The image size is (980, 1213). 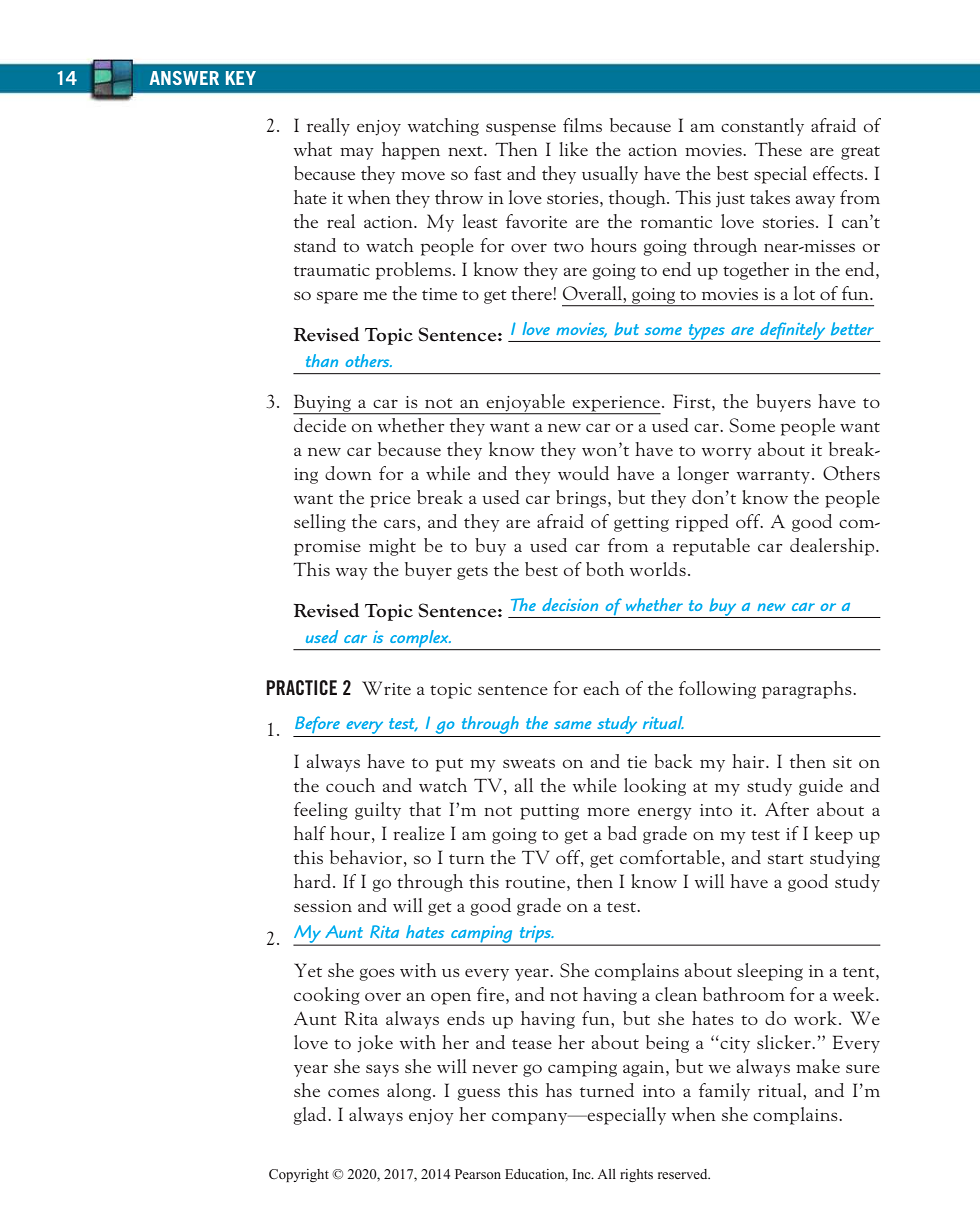 I want to click on trips, so click(x=535, y=935).
